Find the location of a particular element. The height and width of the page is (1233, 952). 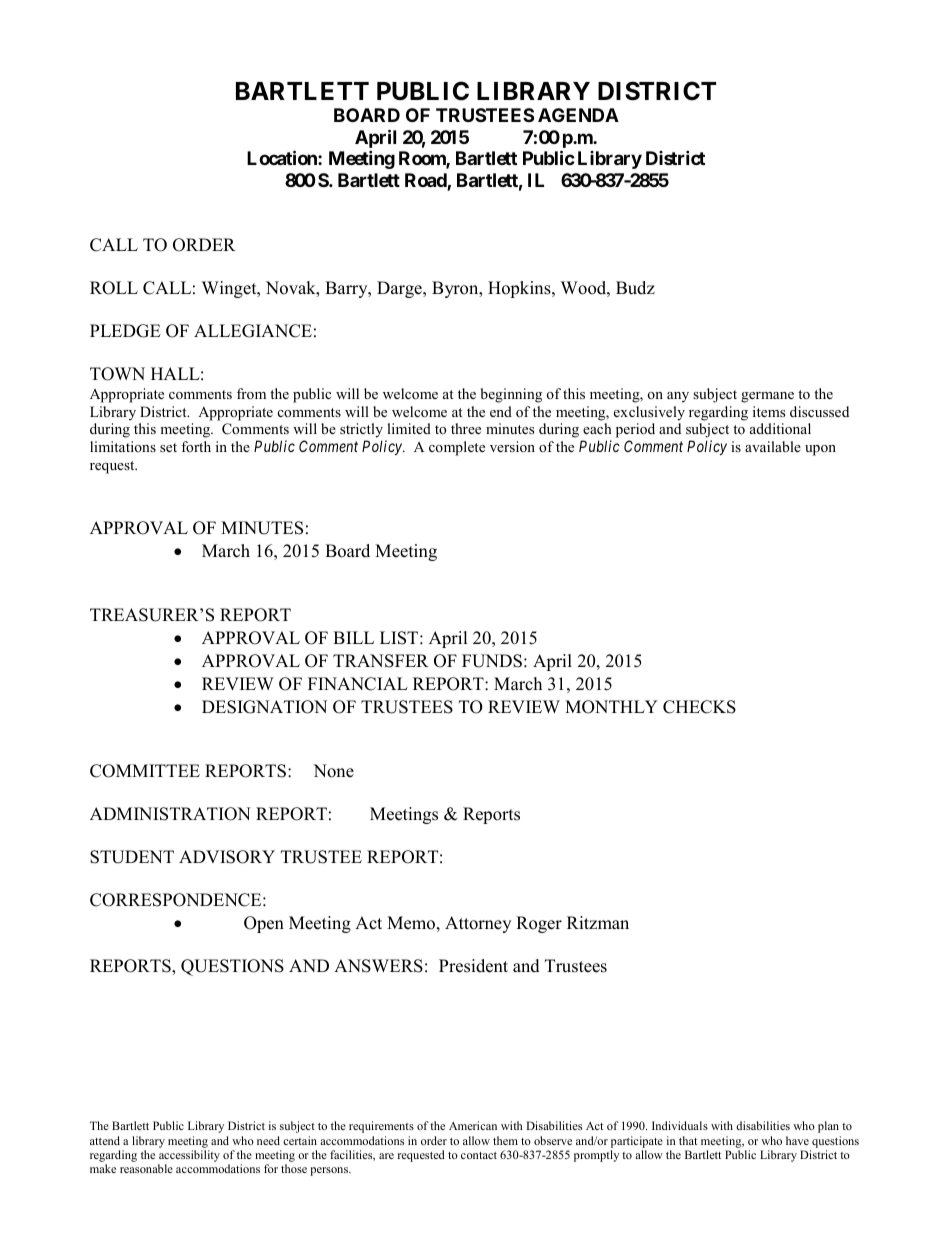

AGENDA is located at coordinates (578, 115).
